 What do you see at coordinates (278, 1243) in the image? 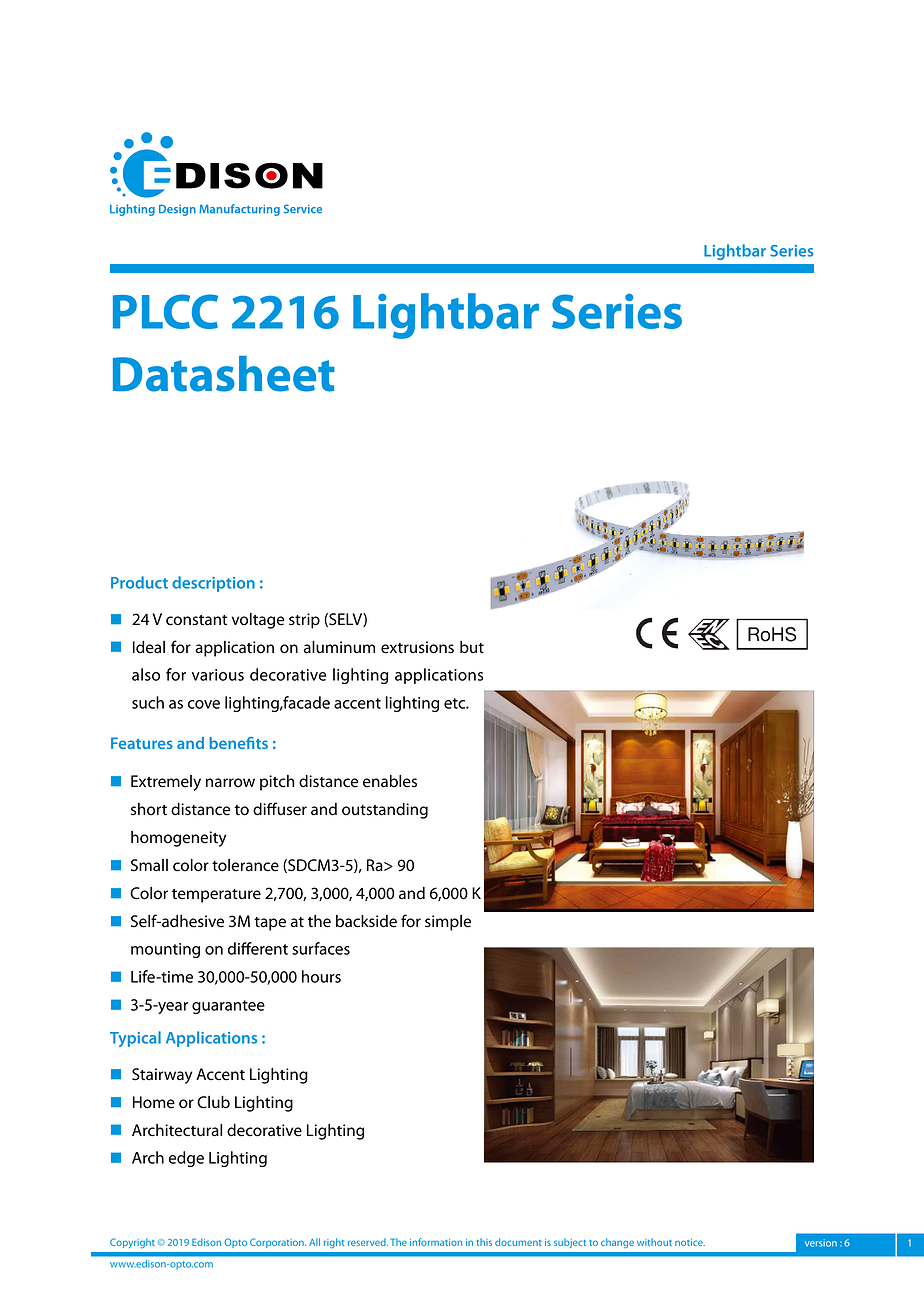
I see `Corporation` at bounding box center [278, 1243].
